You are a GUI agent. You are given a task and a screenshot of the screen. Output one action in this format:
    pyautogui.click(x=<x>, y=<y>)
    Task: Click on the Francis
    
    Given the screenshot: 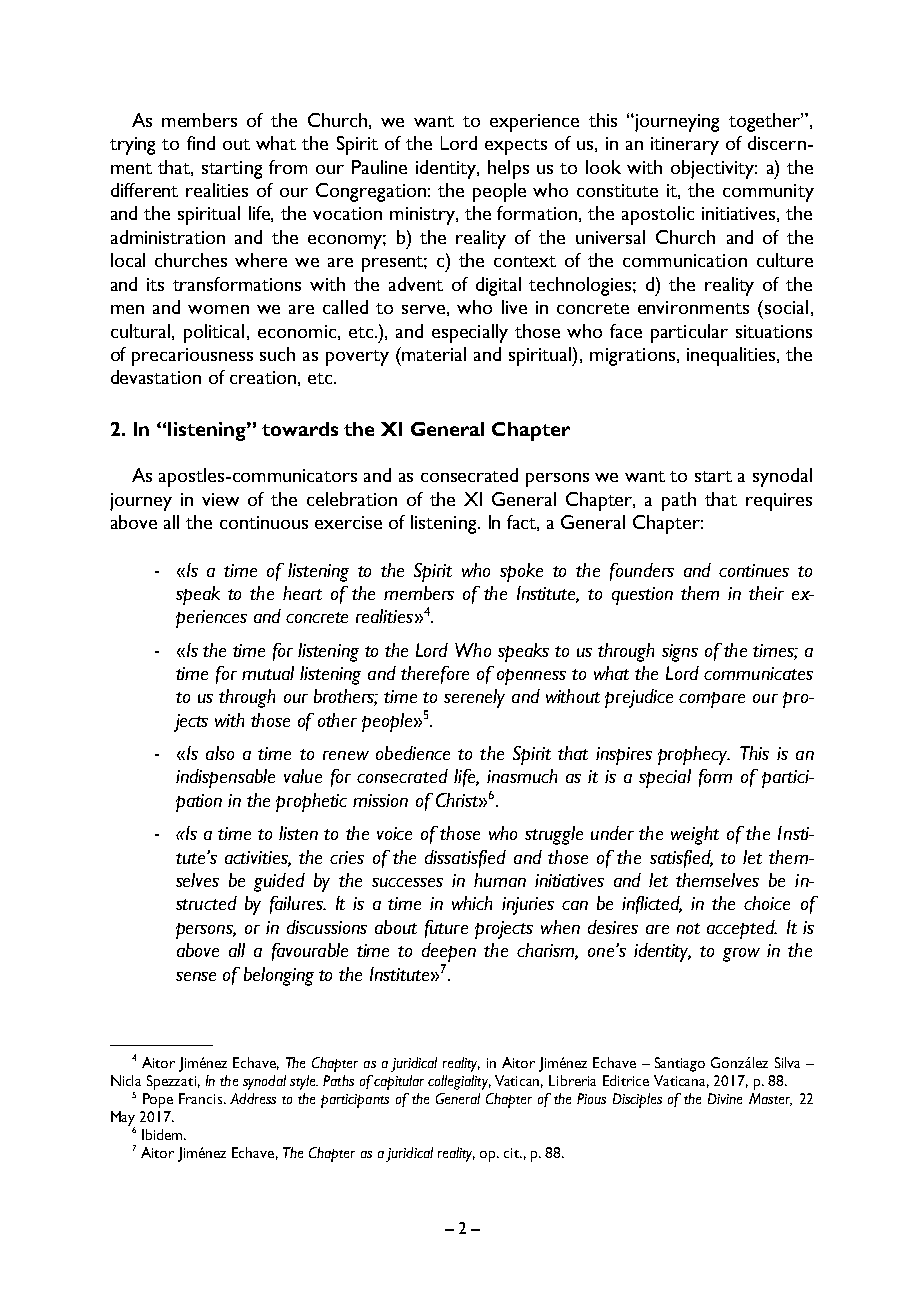 What is the action you would take?
    pyautogui.click(x=200, y=1098)
